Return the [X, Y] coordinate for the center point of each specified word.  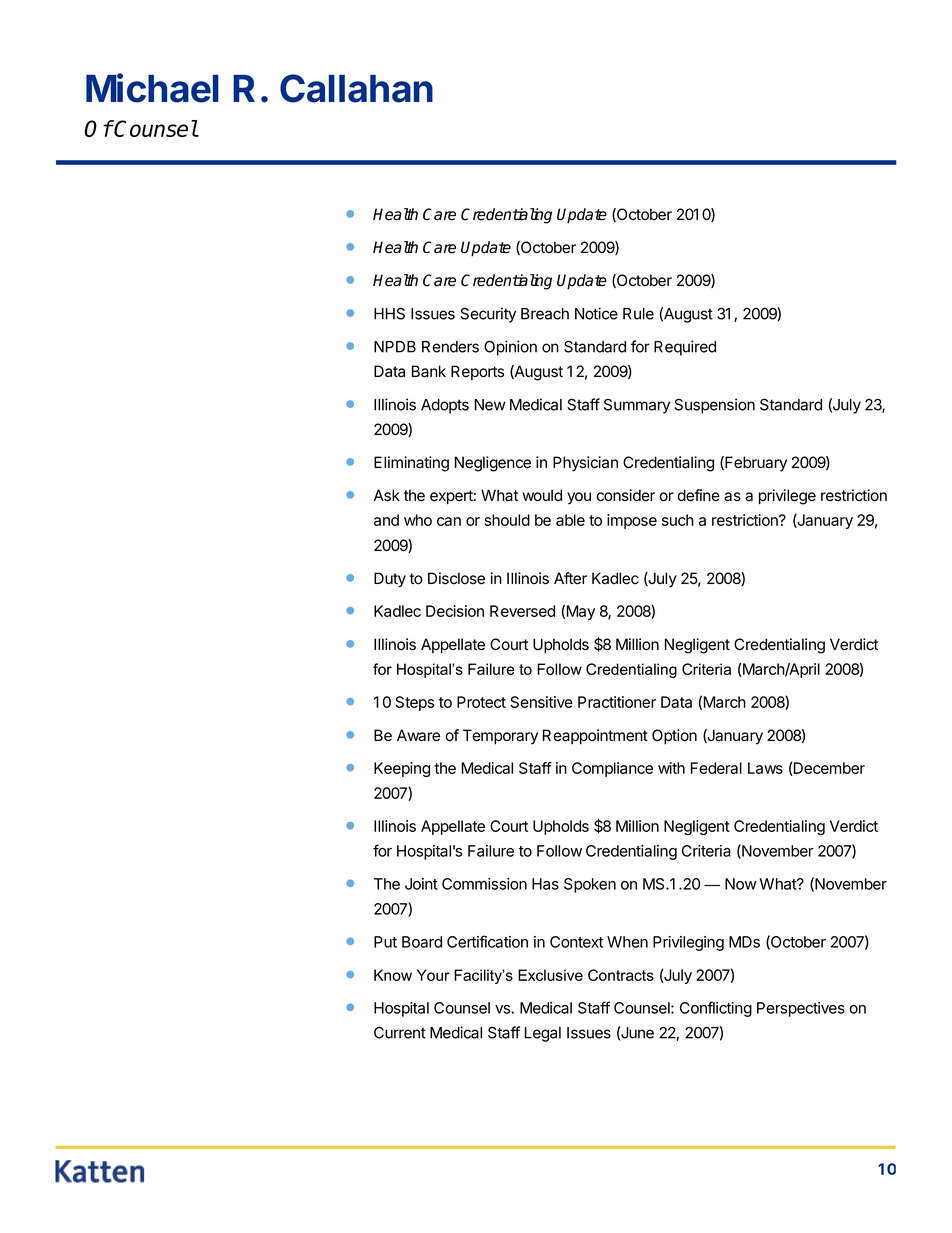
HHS [389, 313]
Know [393, 975]
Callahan [356, 88]
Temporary [500, 737]
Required [685, 348]
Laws [765, 768]
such [678, 520]
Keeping [402, 769]
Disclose [456, 578]
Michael [152, 88]
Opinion [510, 348]
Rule [638, 314]
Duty [390, 580]
